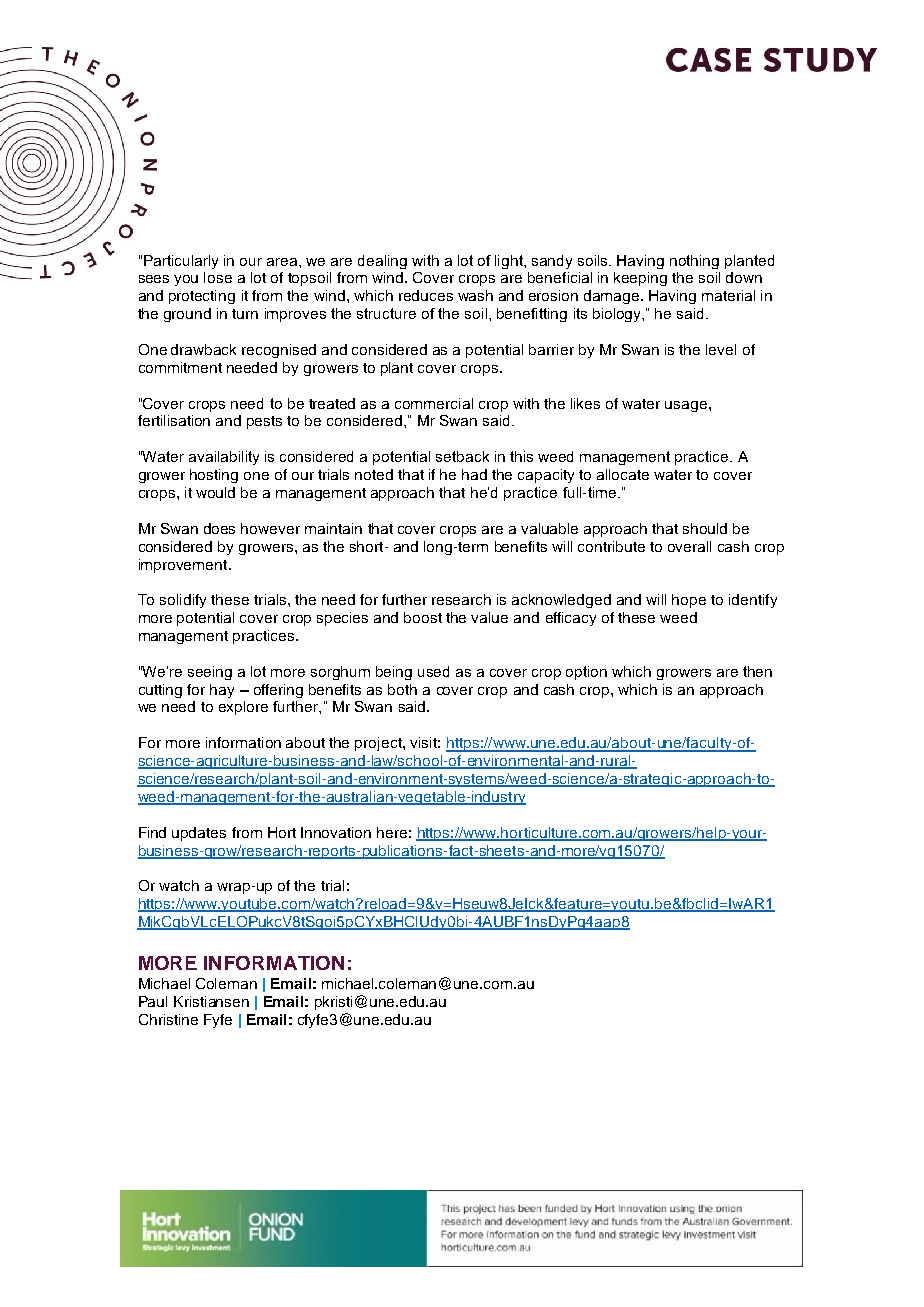 The width and height of the document is (924, 1307). Describe the element at coordinates (475, 295) in the document. I see `wash` at that location.
